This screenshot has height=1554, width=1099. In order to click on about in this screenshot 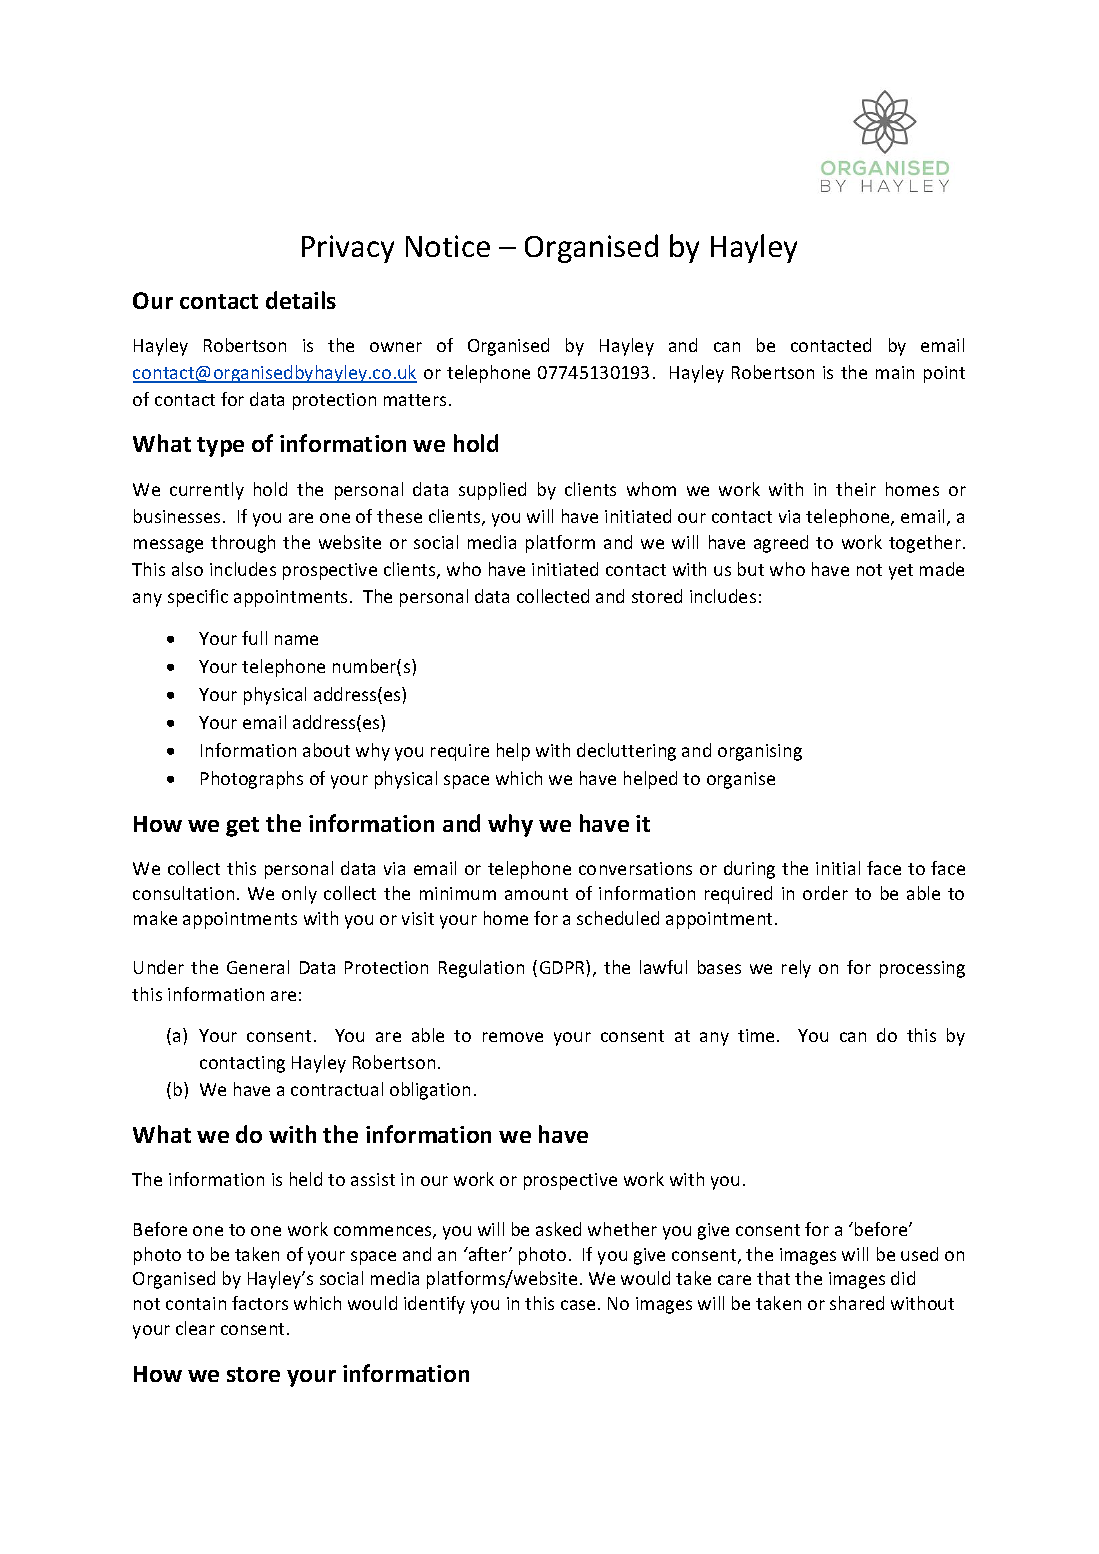, I will do `click(326, 750)`.
